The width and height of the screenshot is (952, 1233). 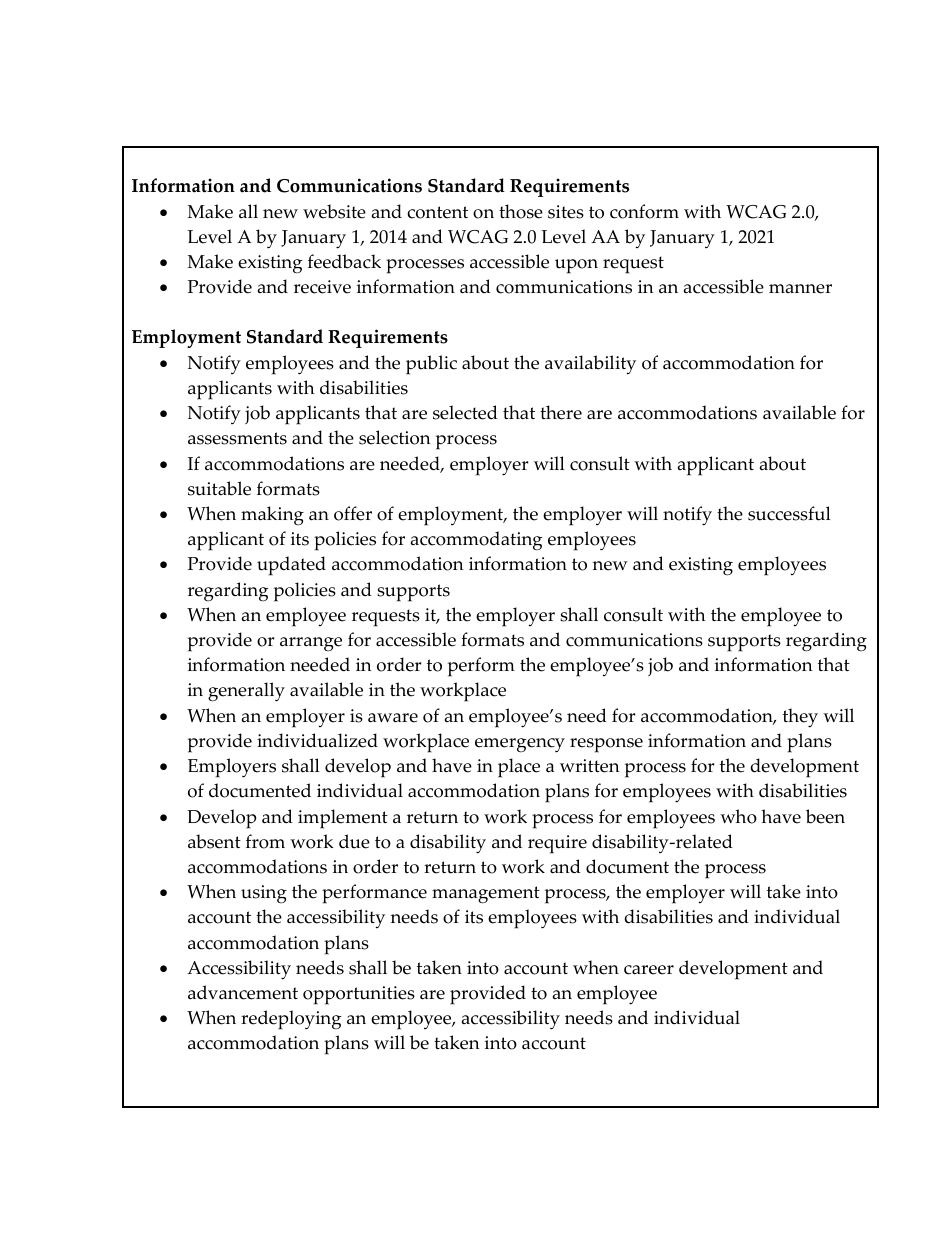 What do you see at coordinates (486, 895) in the screenshot?
I see `management` at bounding box center [486, 895].
